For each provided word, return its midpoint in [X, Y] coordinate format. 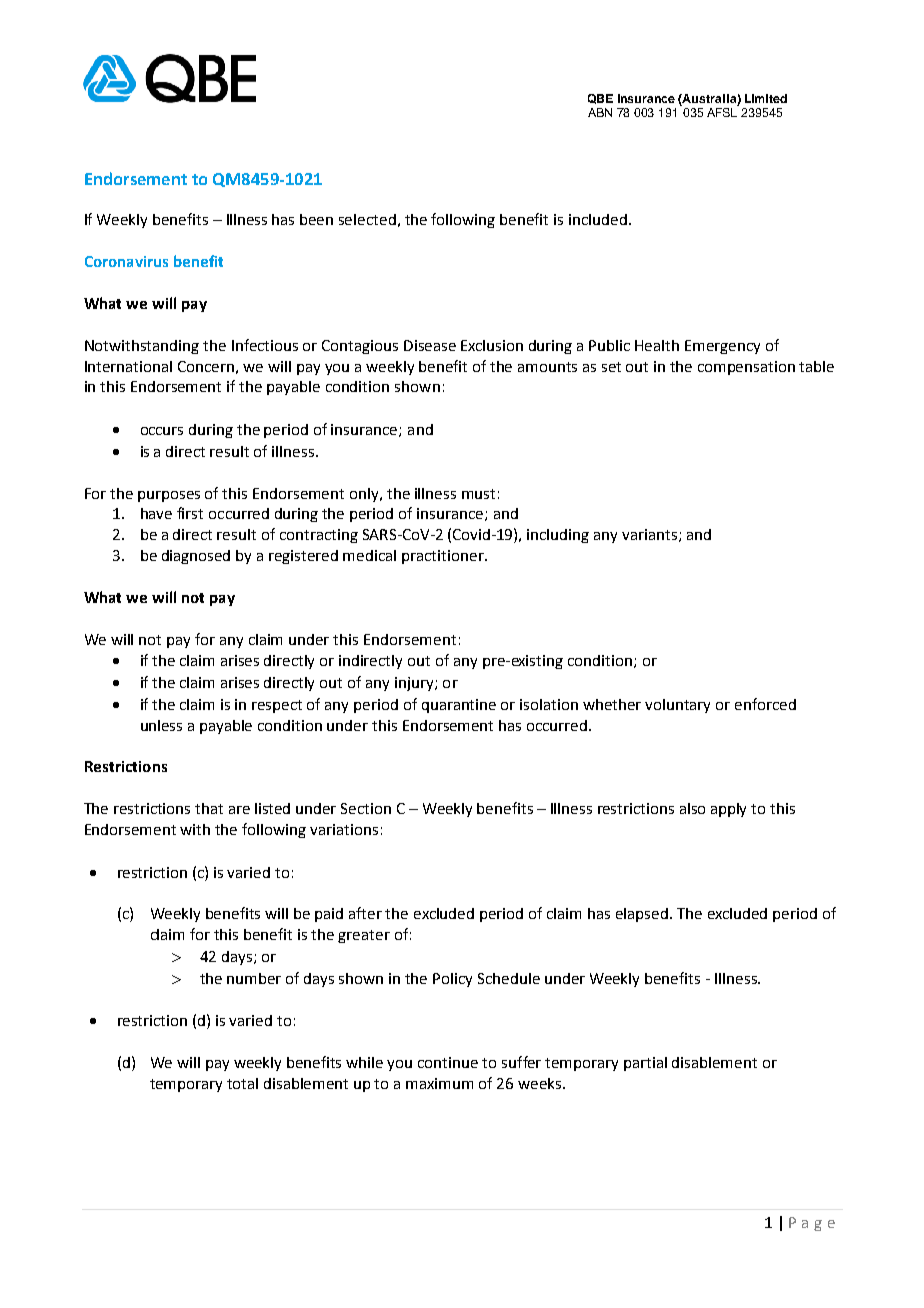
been [316, 219]
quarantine [459, 706]
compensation [746, 368]
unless [161, 725]
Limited [766, 98]
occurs [162, 431]
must [478, 494]
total [242, 1083]
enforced [765, 704]
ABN [600, 112]
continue [448, 1062]
